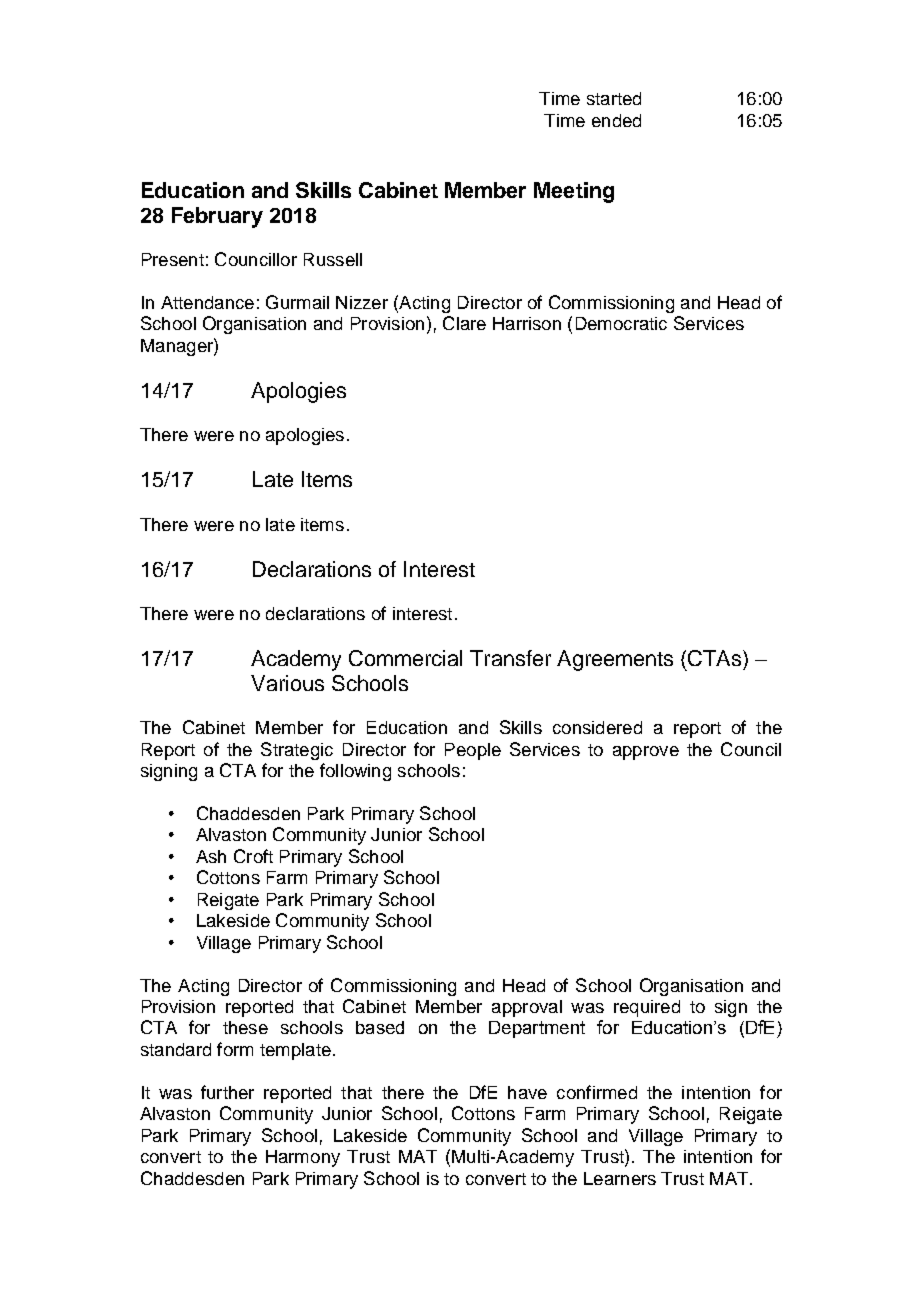 The image size is (924, 1308). Describe the element at coordinates (217, 217) in the screenshot. I see `February` at that location.
